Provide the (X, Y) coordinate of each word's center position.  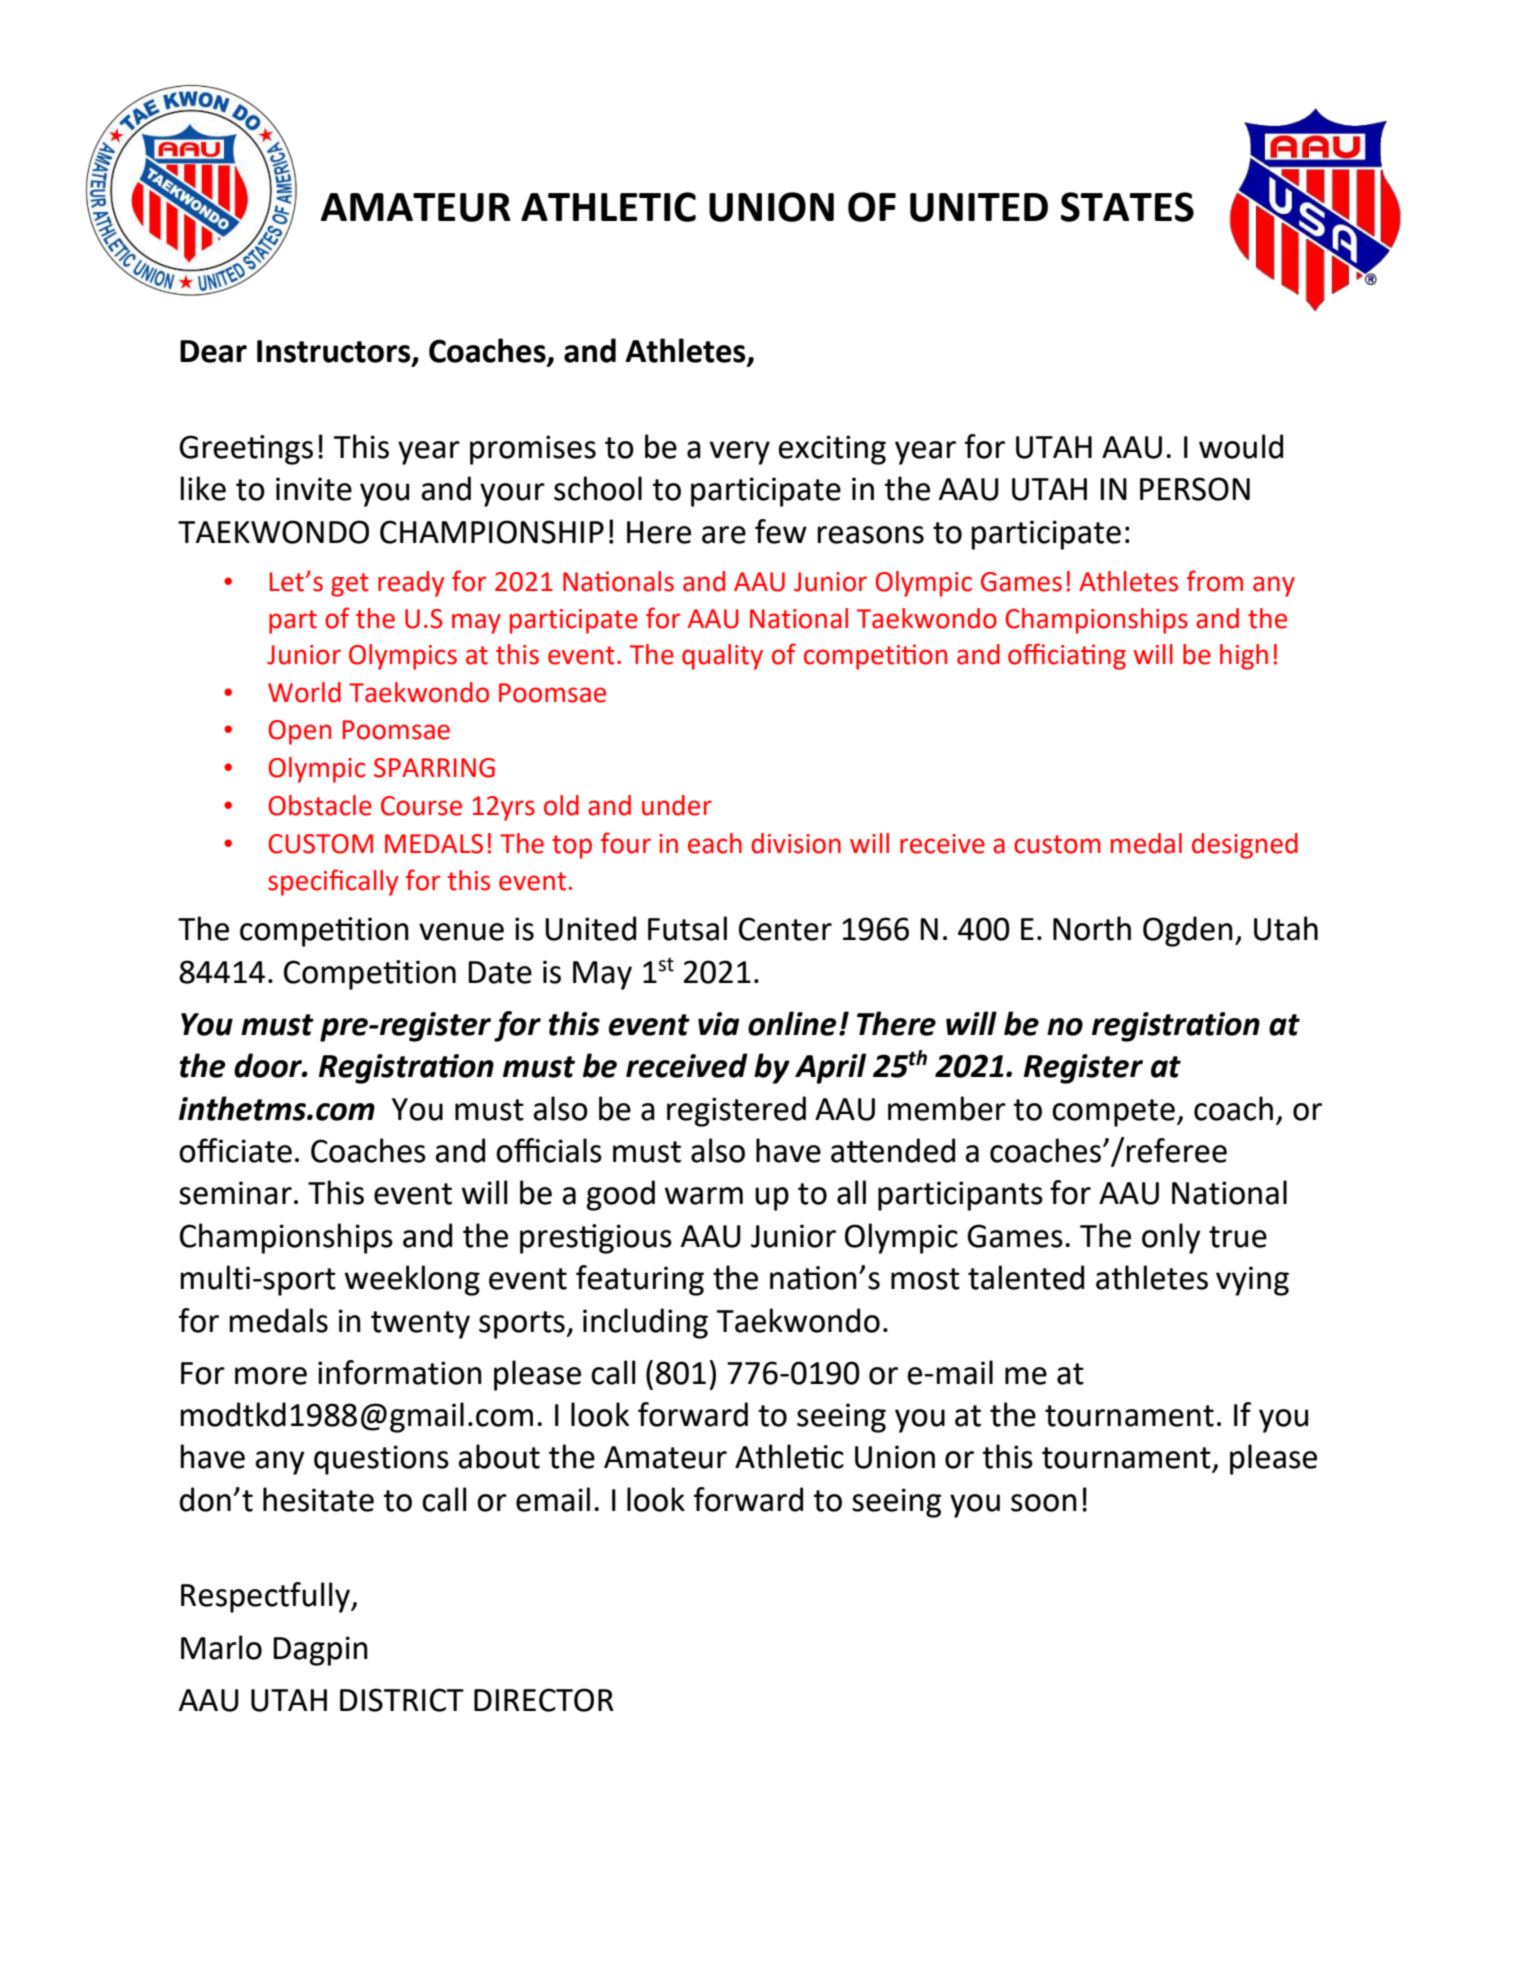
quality (722, 657)
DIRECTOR (544, 1700)
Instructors (335, 352)
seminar (235, 1193)
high (1244, 657)
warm (704, 1196)
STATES (1127, 207)
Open (299, 732)
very (740, 453)
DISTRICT (402, 1700)
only (1171, 1238)
